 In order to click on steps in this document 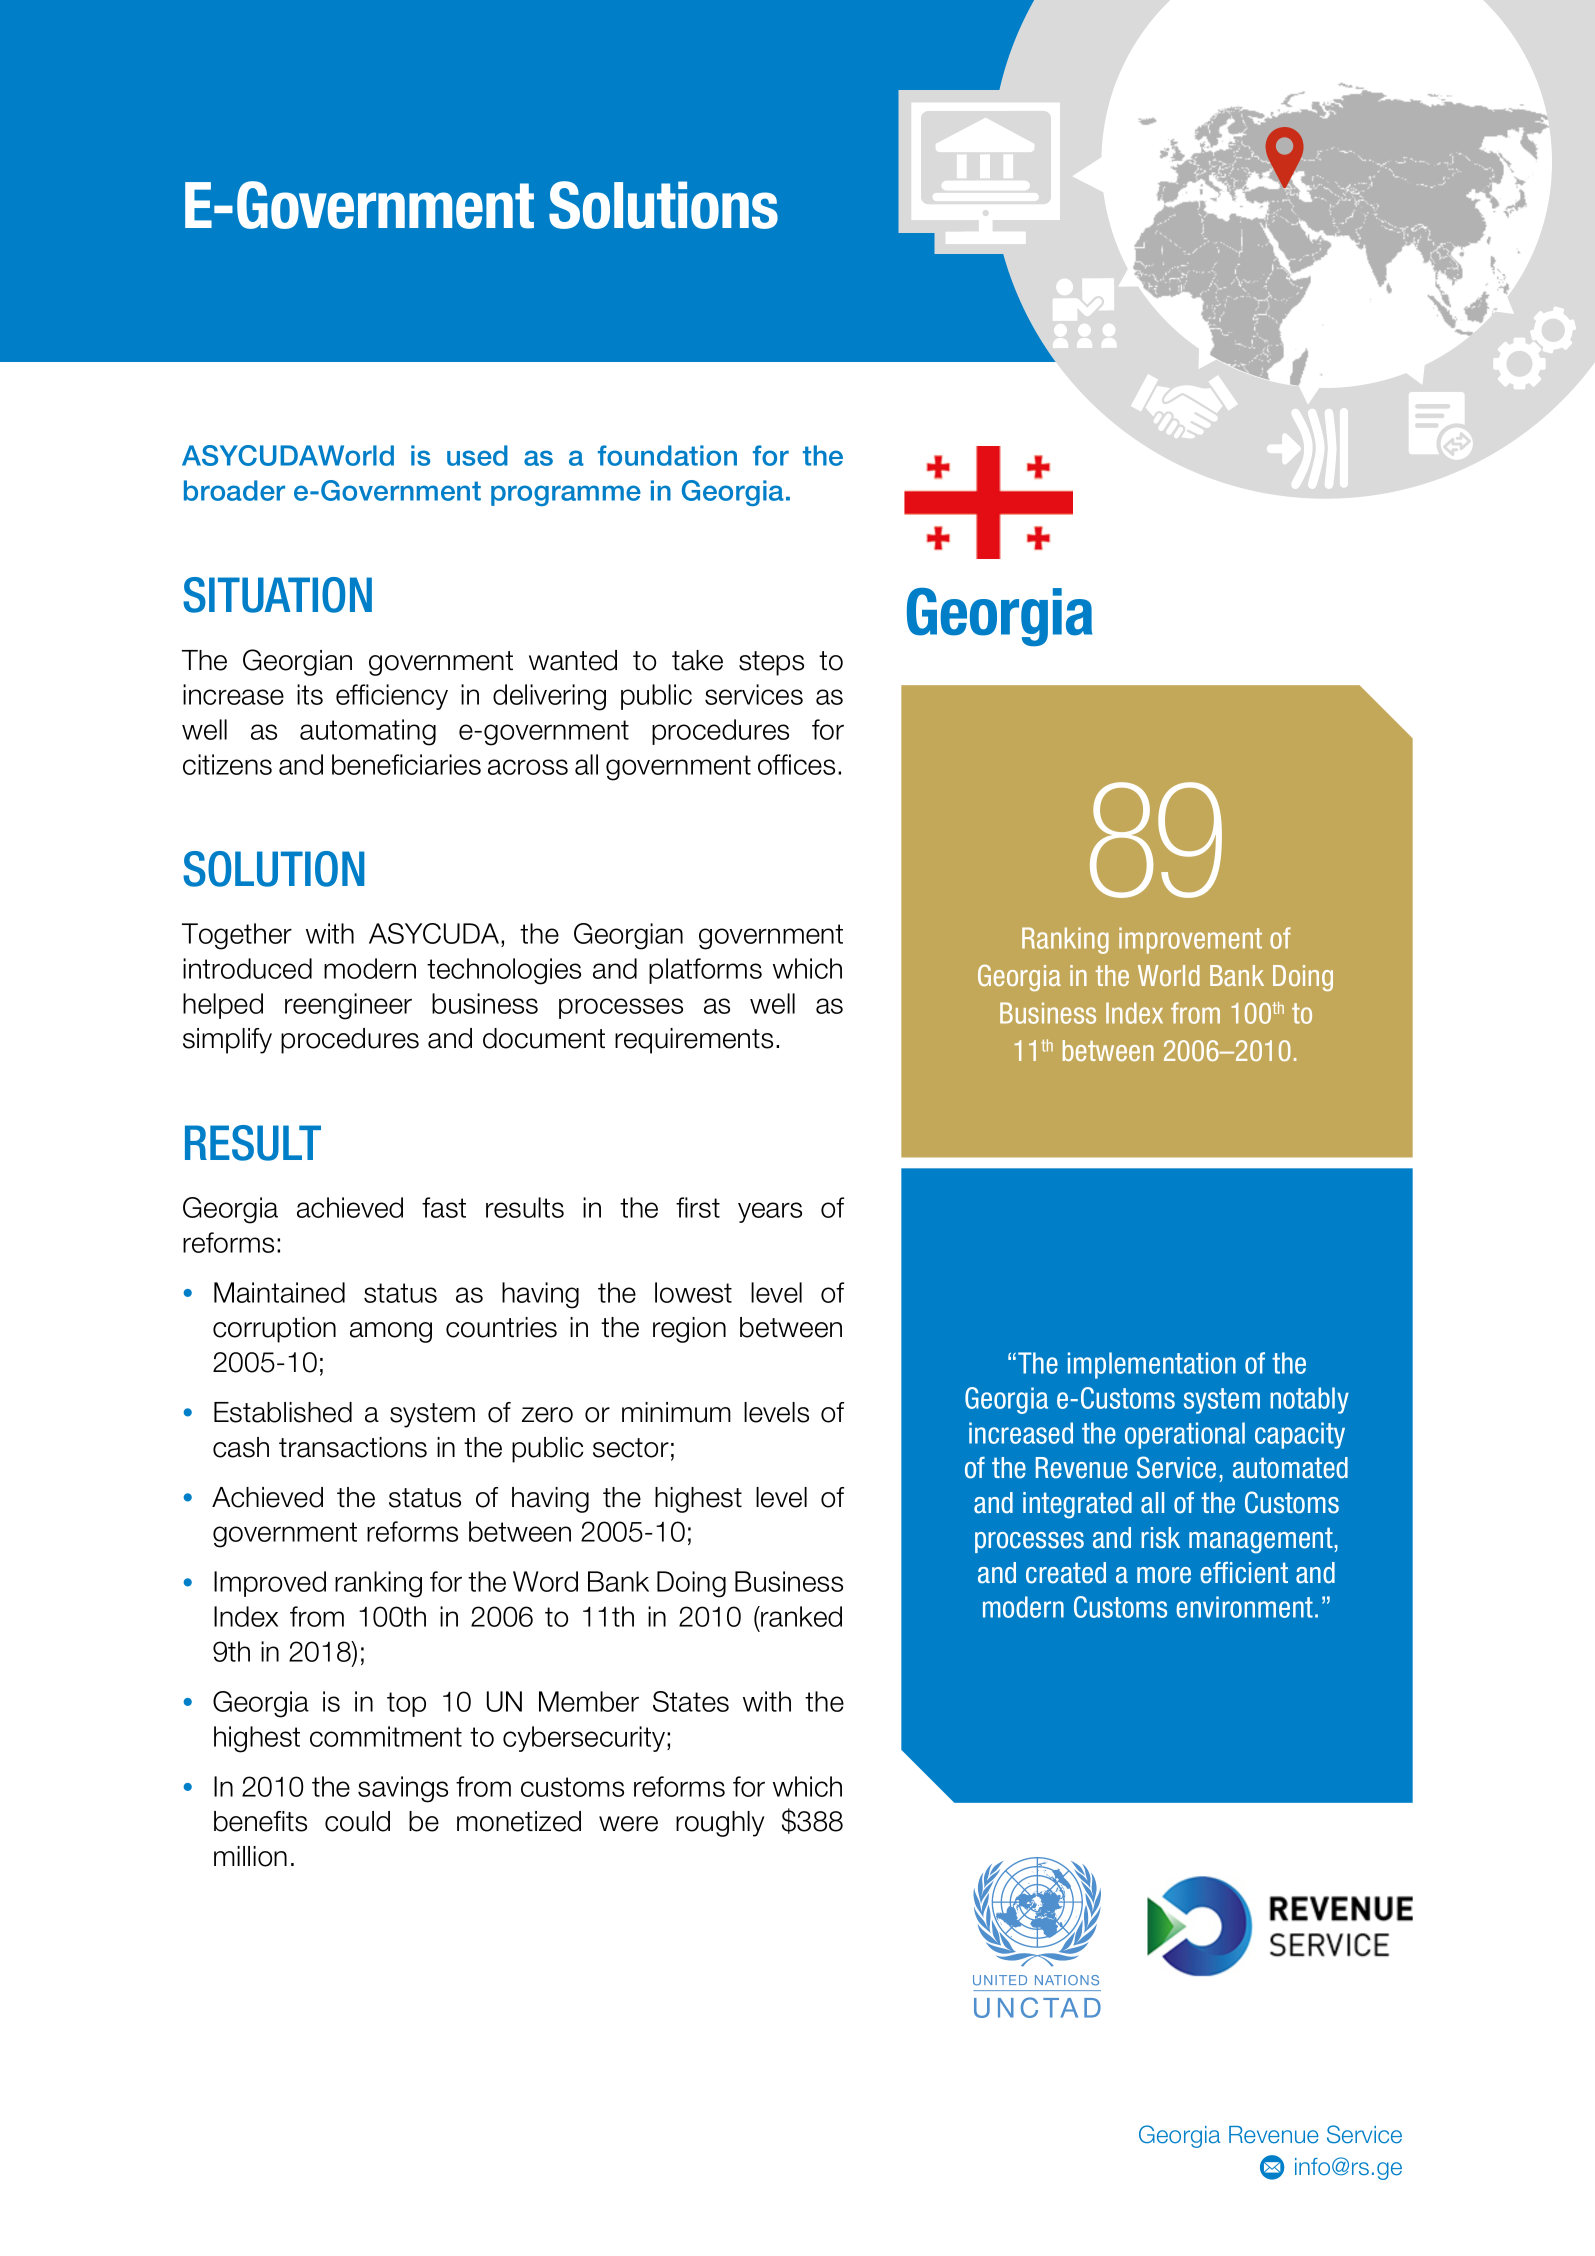, I will do `click(771, 663)`.
